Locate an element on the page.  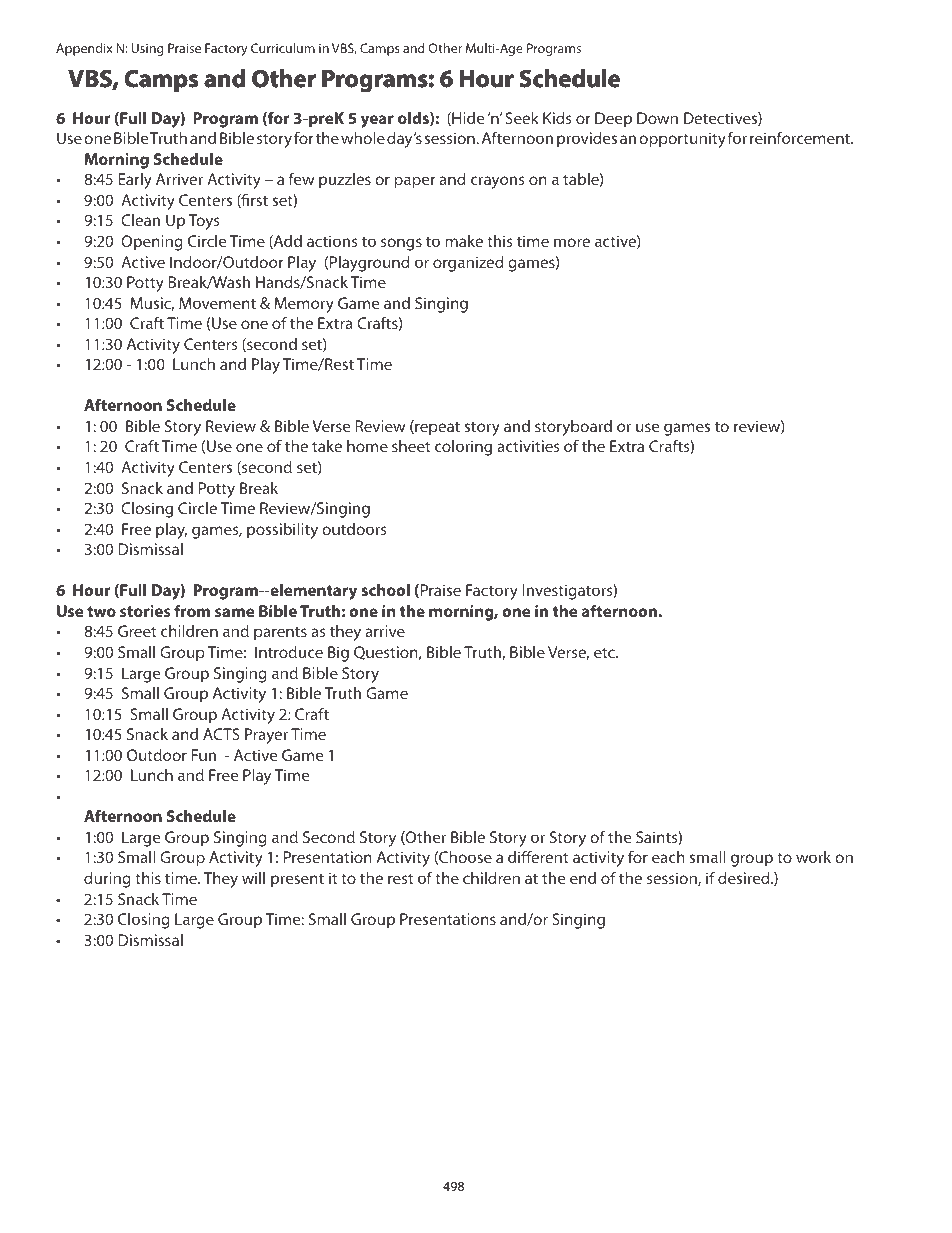
activities is located at coordinates (528, 446).
